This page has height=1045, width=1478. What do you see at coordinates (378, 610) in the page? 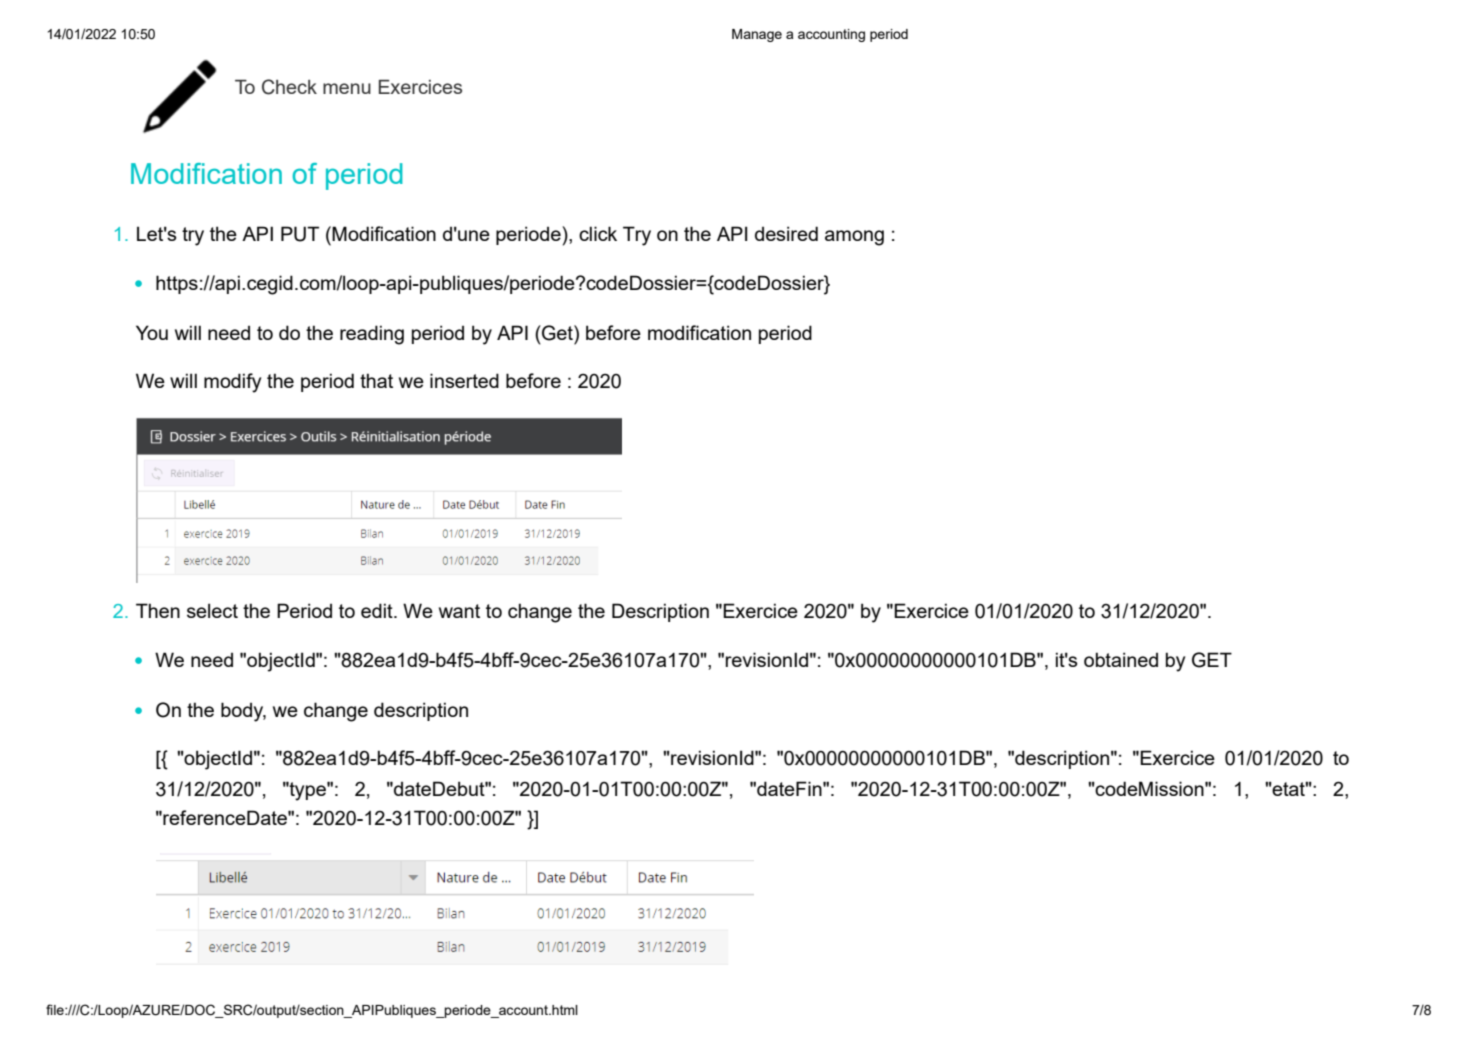
I see `edit` at bounding box center [378, 610].
